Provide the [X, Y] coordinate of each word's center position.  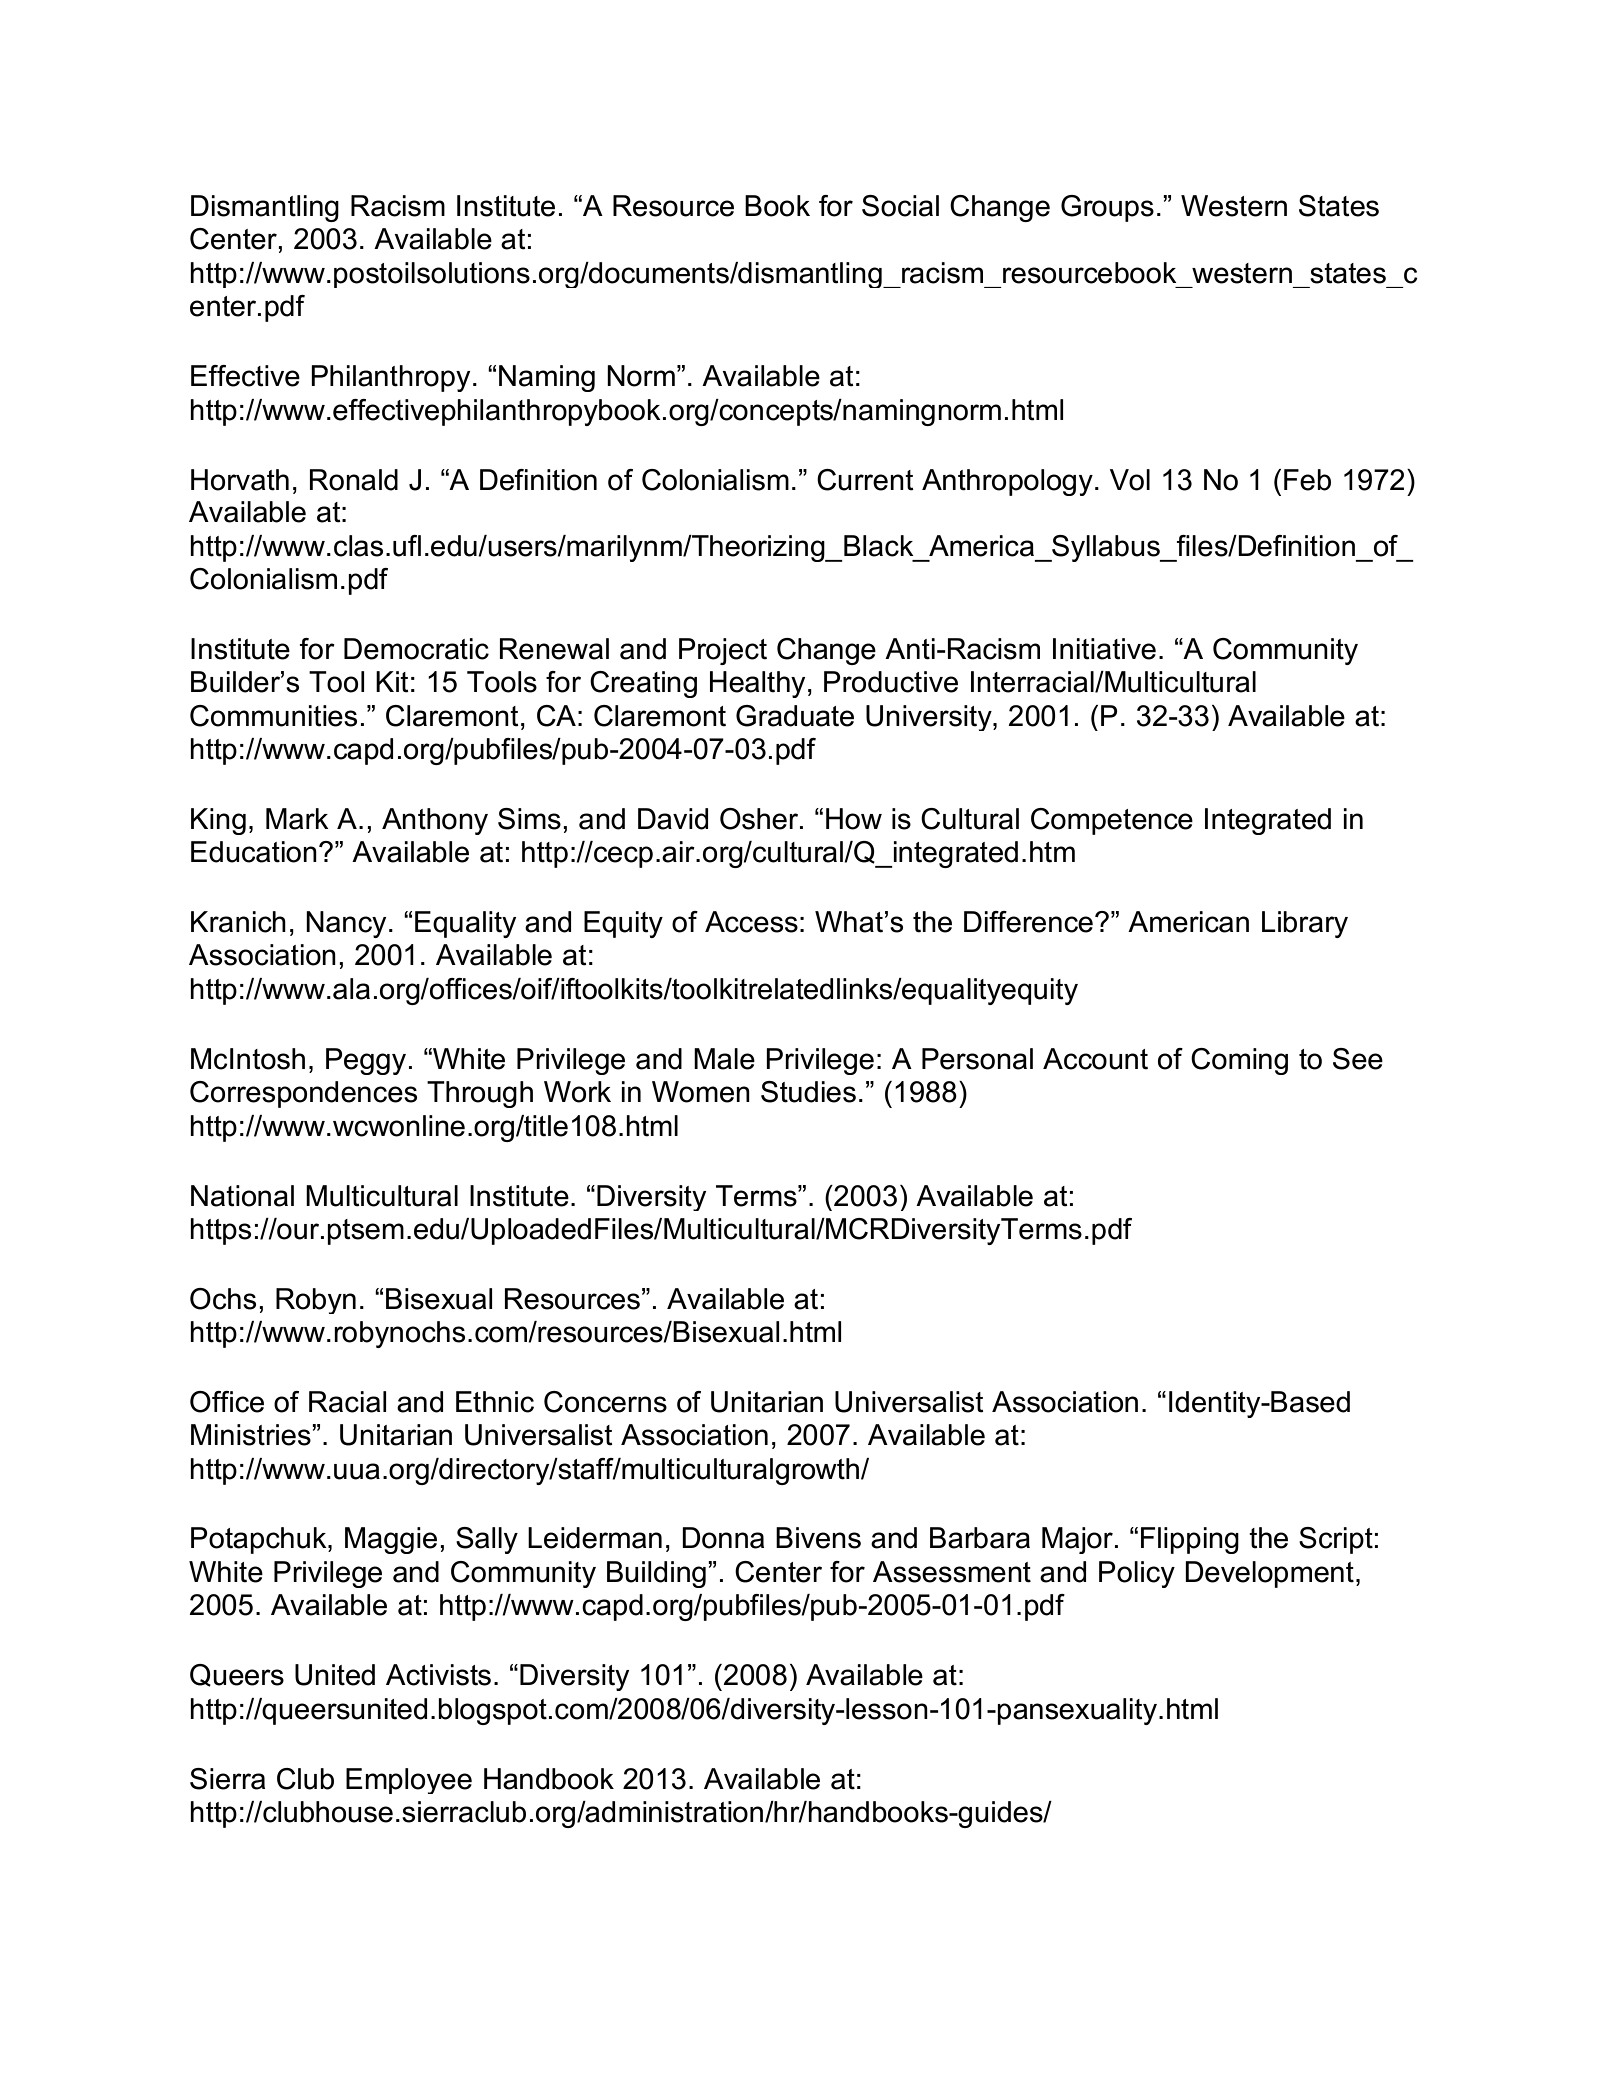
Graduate [795, 716]
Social [900, 206]
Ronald [354, 480]
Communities [273, 716]
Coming [1239, 1061]
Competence [1112, 821]
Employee [409, 1781]
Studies [808, 1092]
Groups [1107, 208]
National [242, 1196]
